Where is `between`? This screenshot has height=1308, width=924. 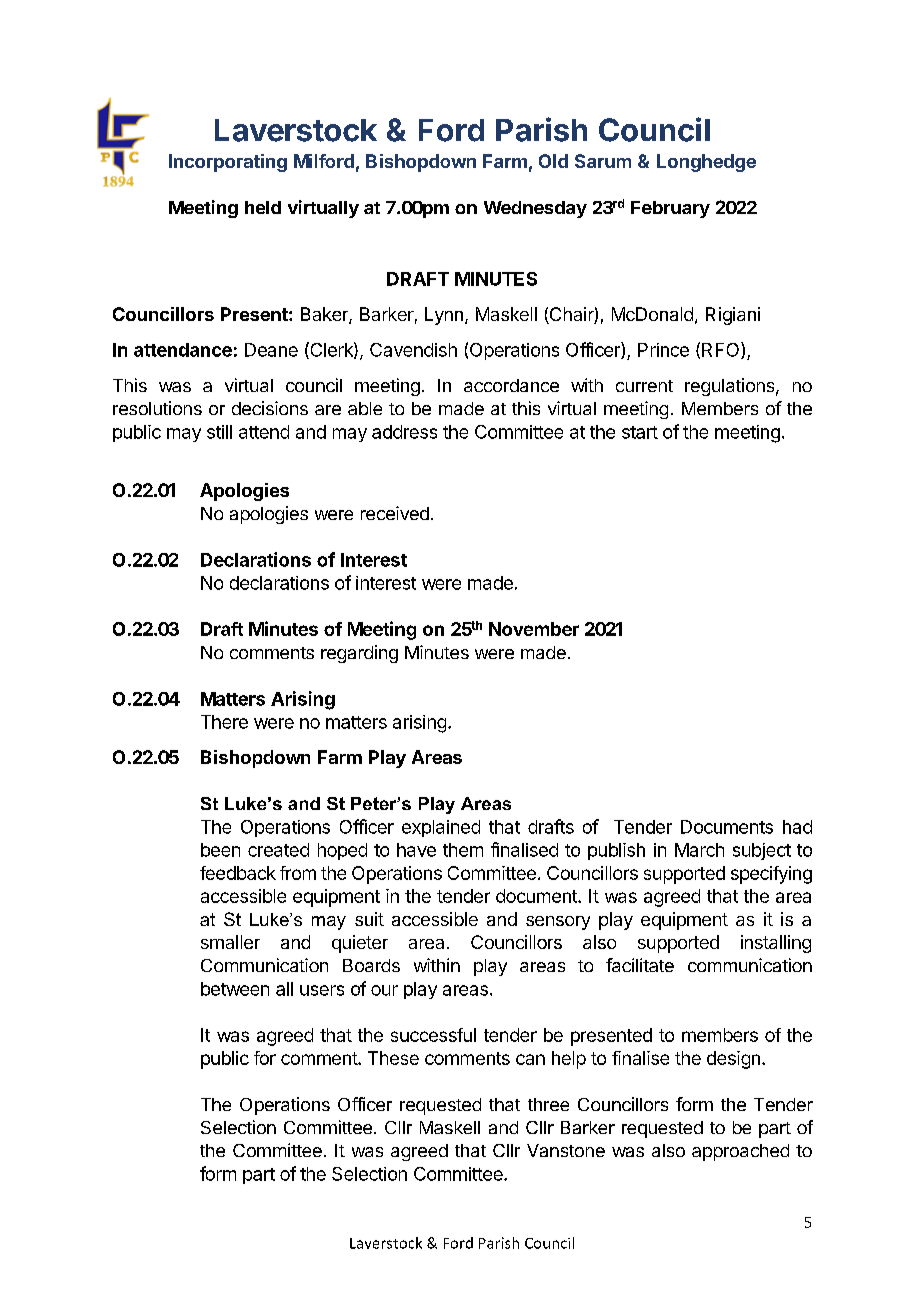 between is located at coordinates (235, 989).
